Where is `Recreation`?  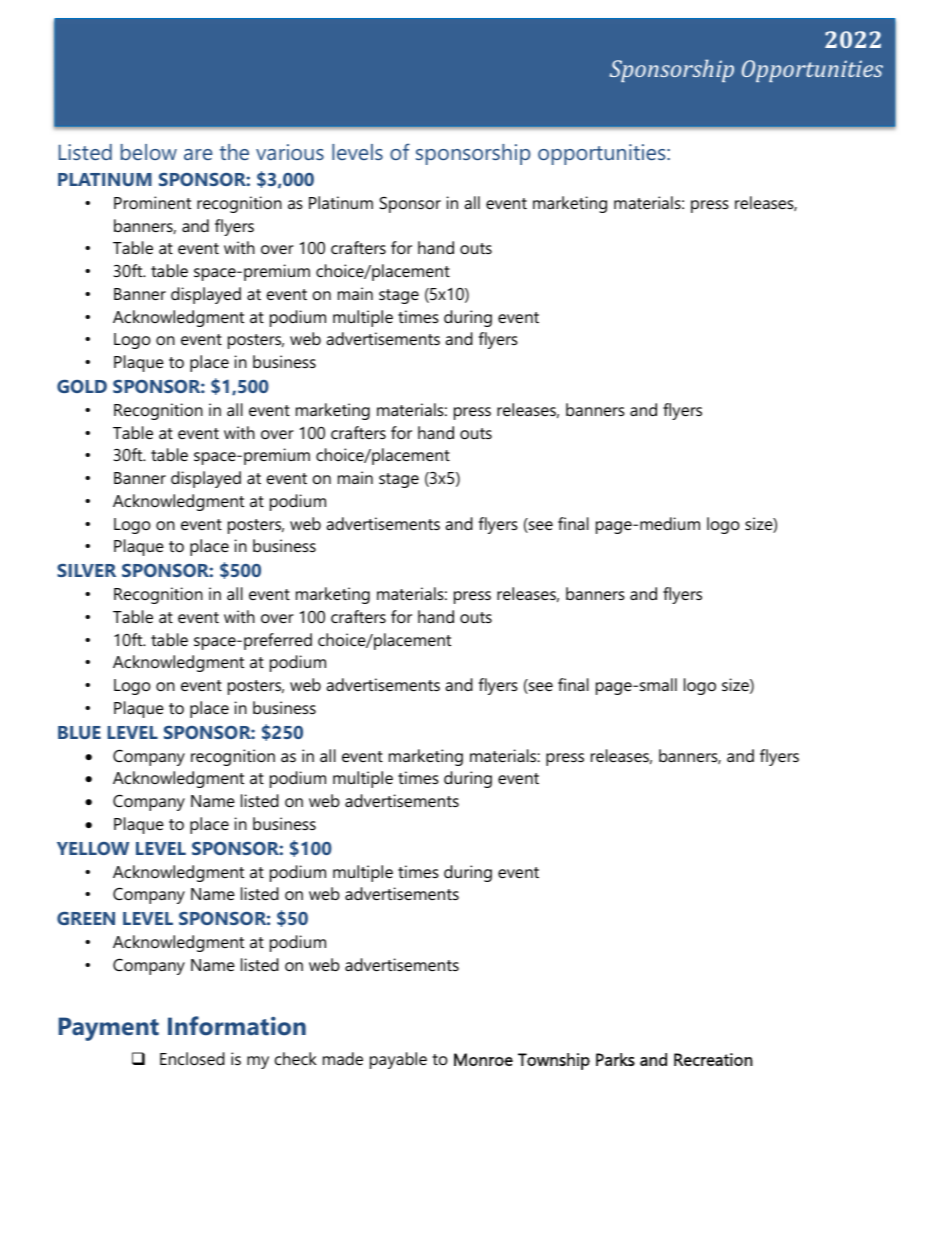
Recreation is located at coordinates (713, 1059).
